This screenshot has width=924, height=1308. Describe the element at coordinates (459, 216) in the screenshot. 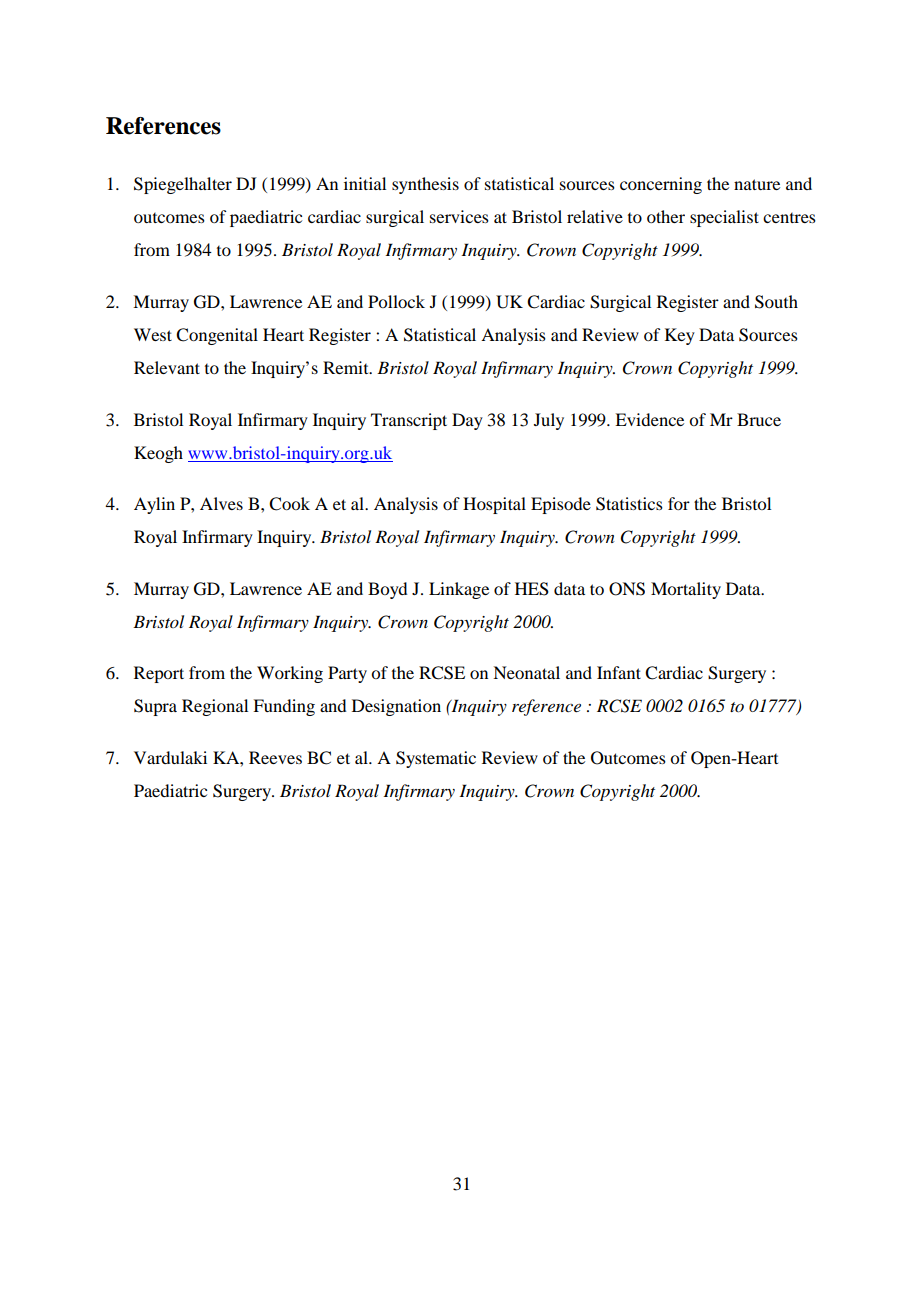

I see `services` at that location.
